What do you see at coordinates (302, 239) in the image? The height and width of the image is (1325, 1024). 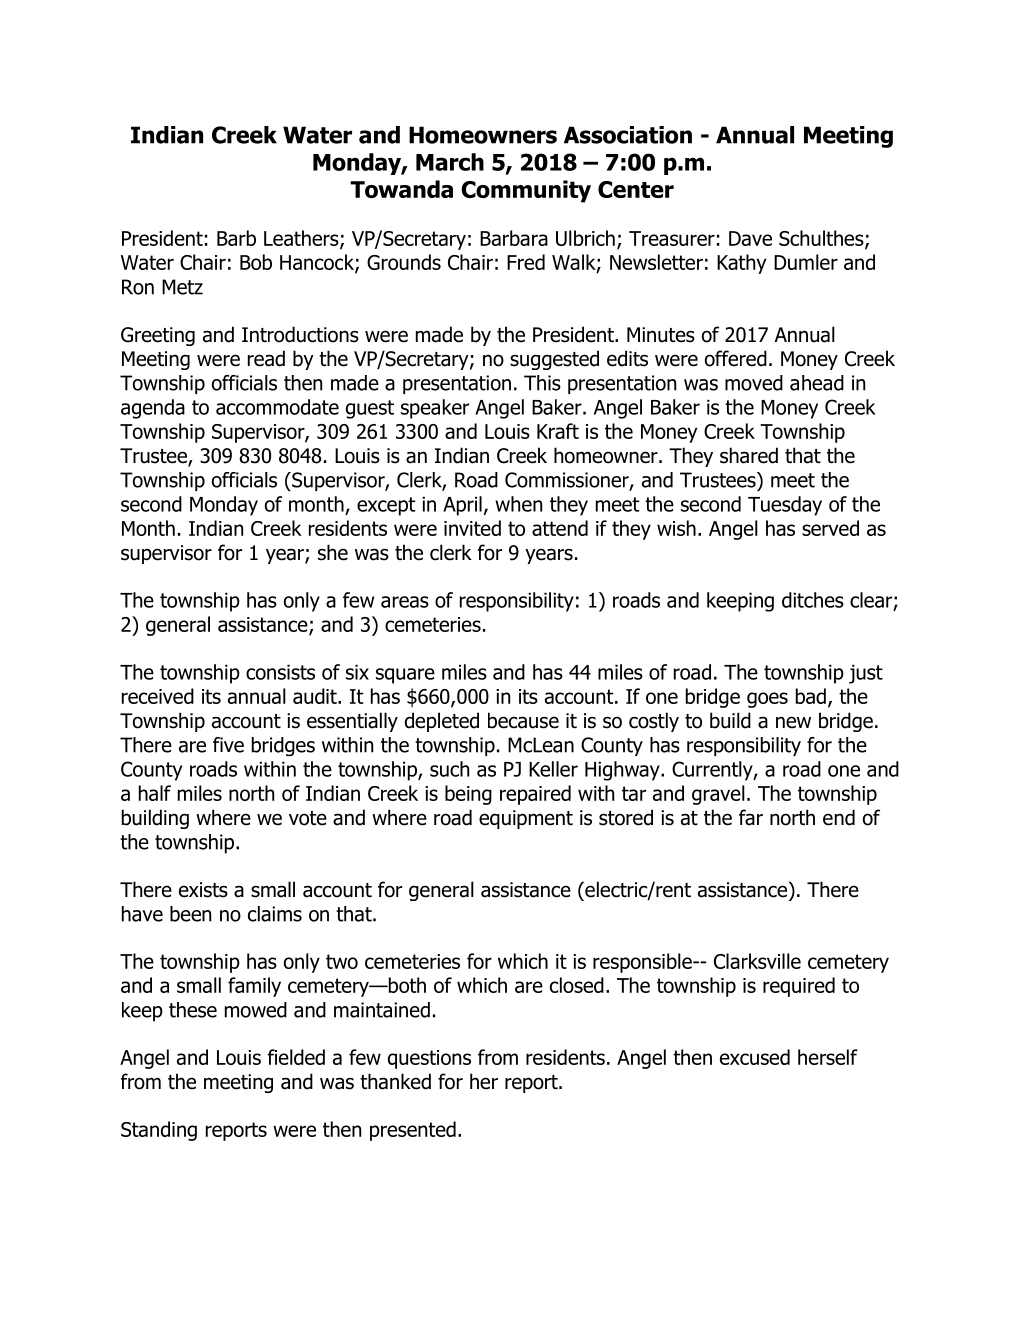 I see `Leathers` at bounding box center [302, 239].
